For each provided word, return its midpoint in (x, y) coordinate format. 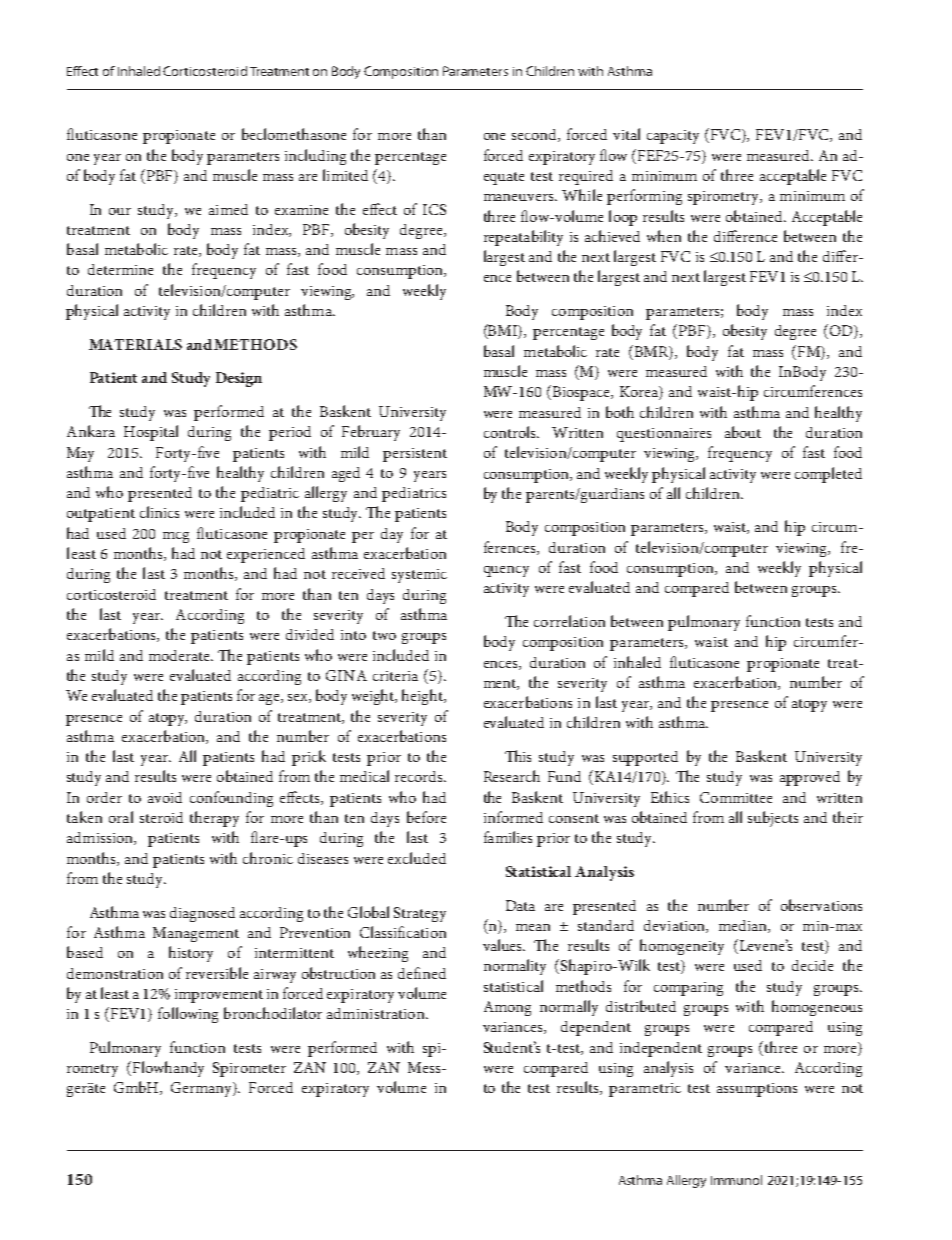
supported (645, 758)
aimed (228, 209)
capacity (673, 137)
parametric (645, 1090)
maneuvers (520, 197)
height (424, 697)
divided (310, 634)
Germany (203, 1089)
